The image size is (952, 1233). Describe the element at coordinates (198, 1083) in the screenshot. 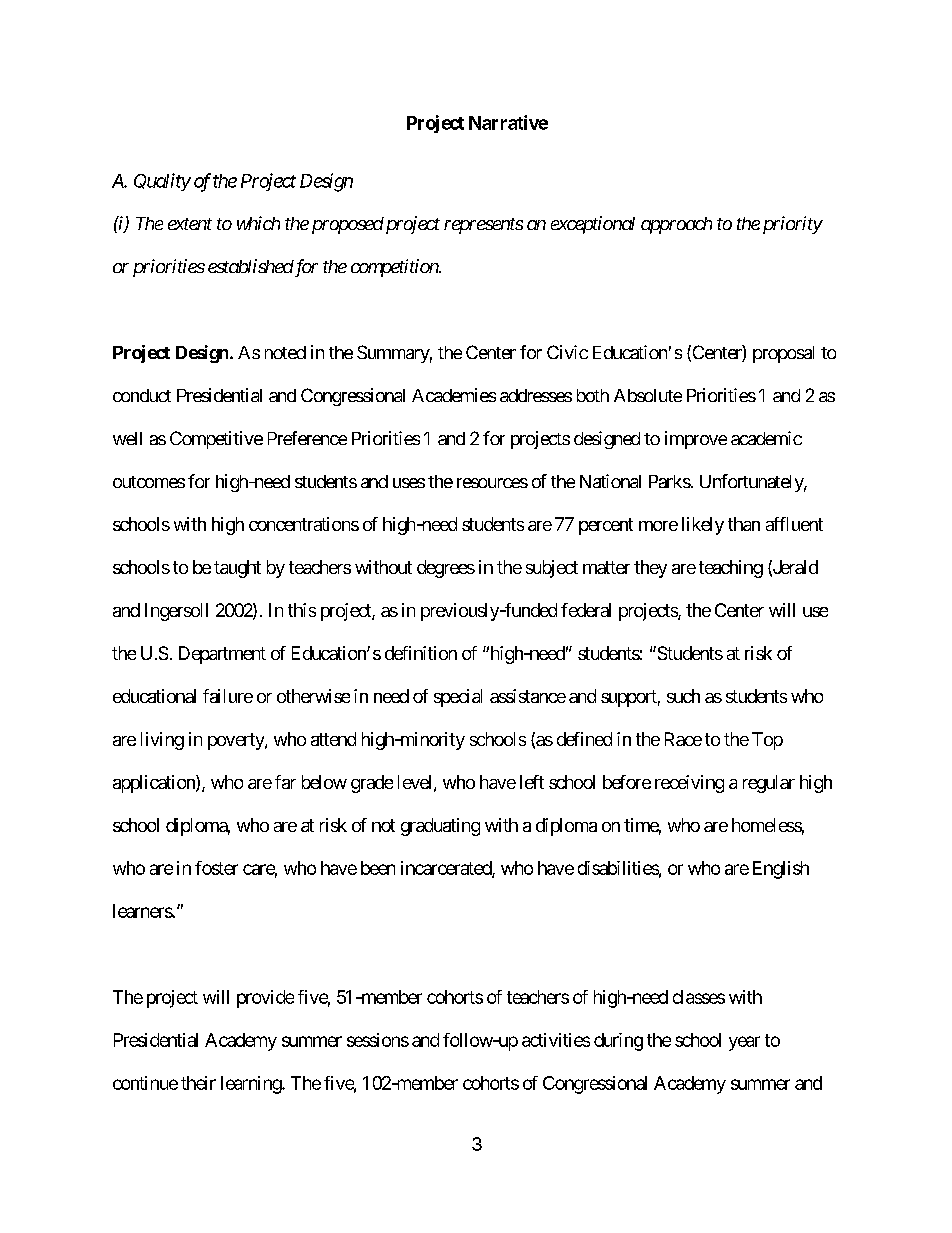

I see `their` at that location.
